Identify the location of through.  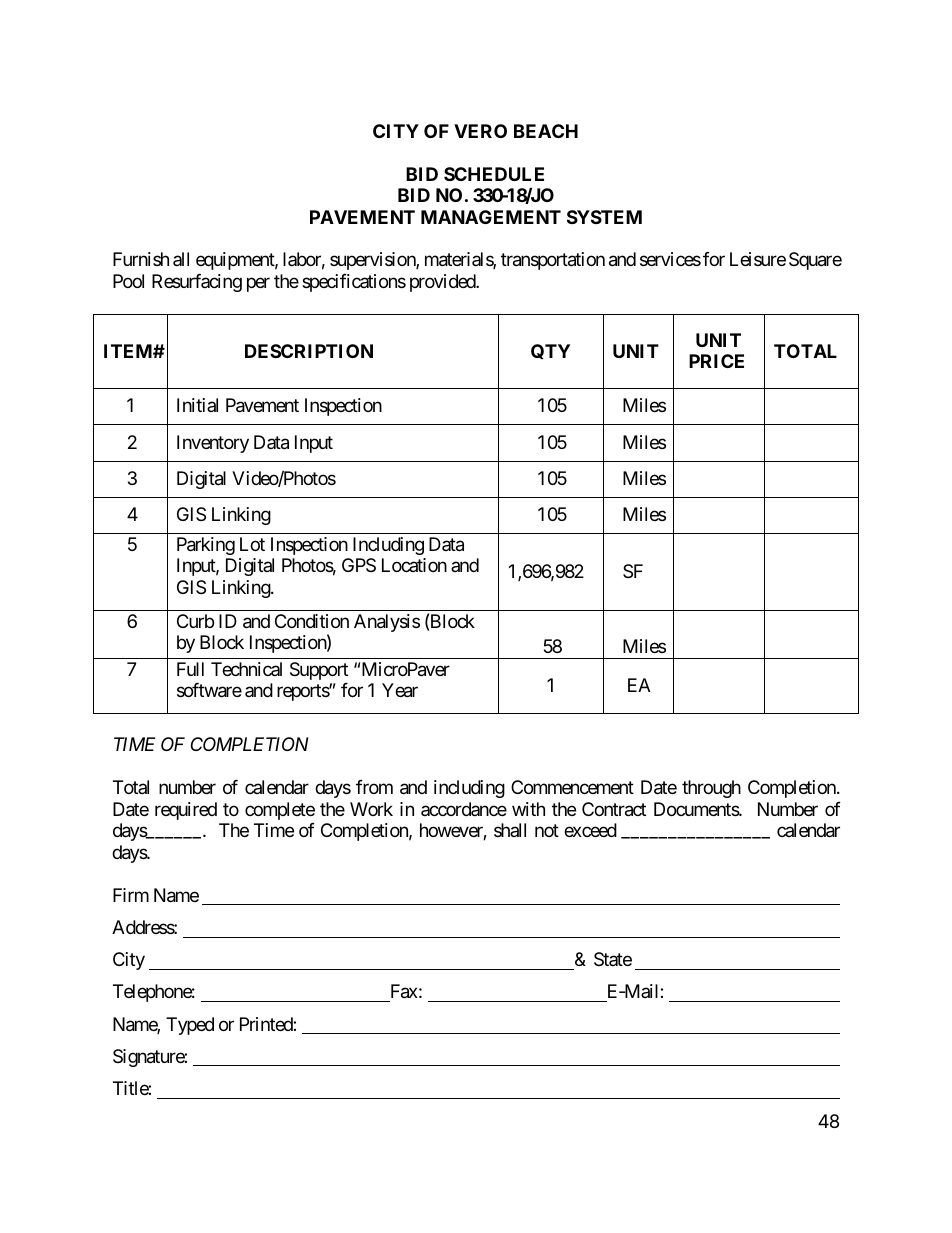
(711, 789).
